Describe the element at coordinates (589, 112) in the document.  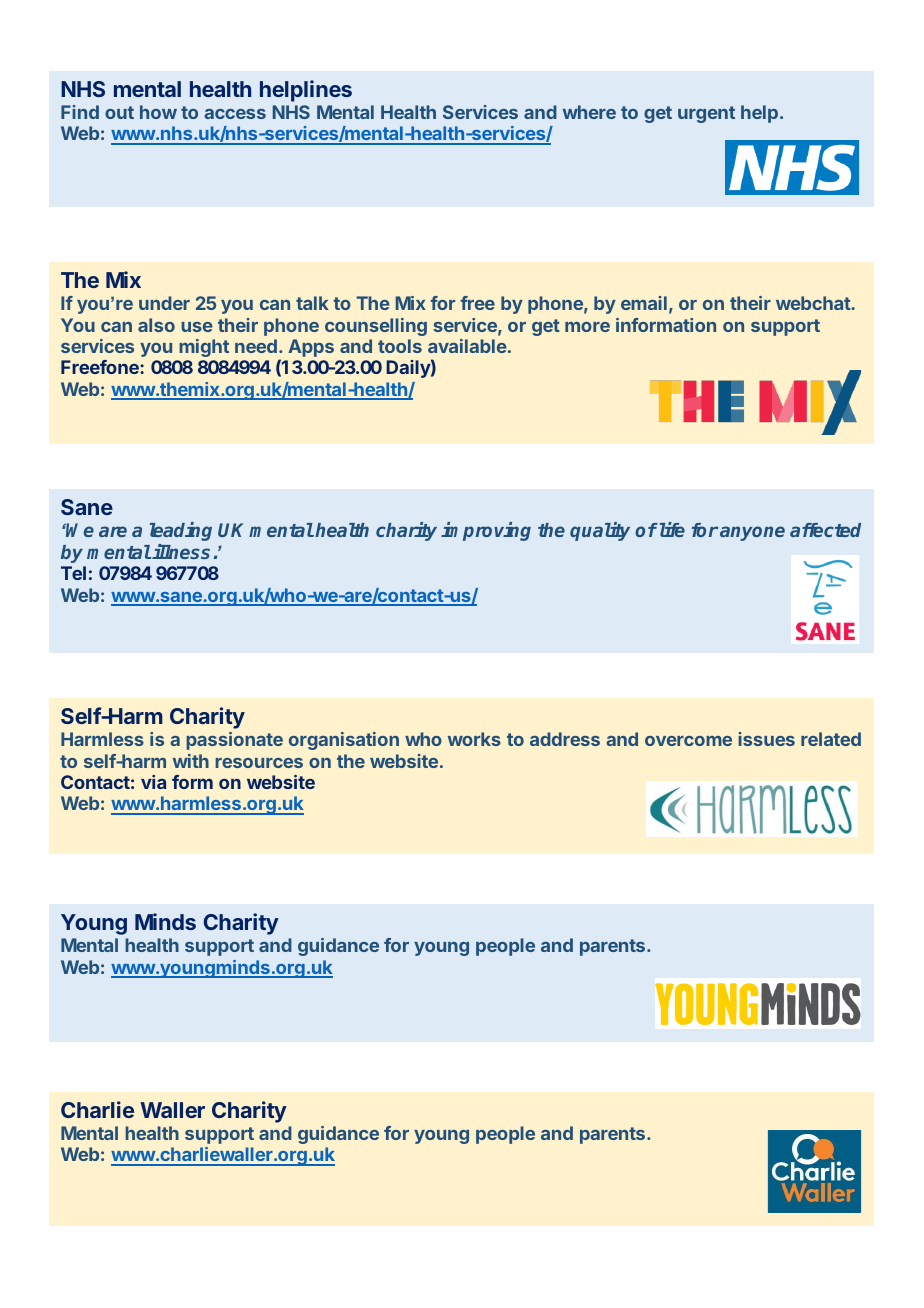
I see `where` at that location.
